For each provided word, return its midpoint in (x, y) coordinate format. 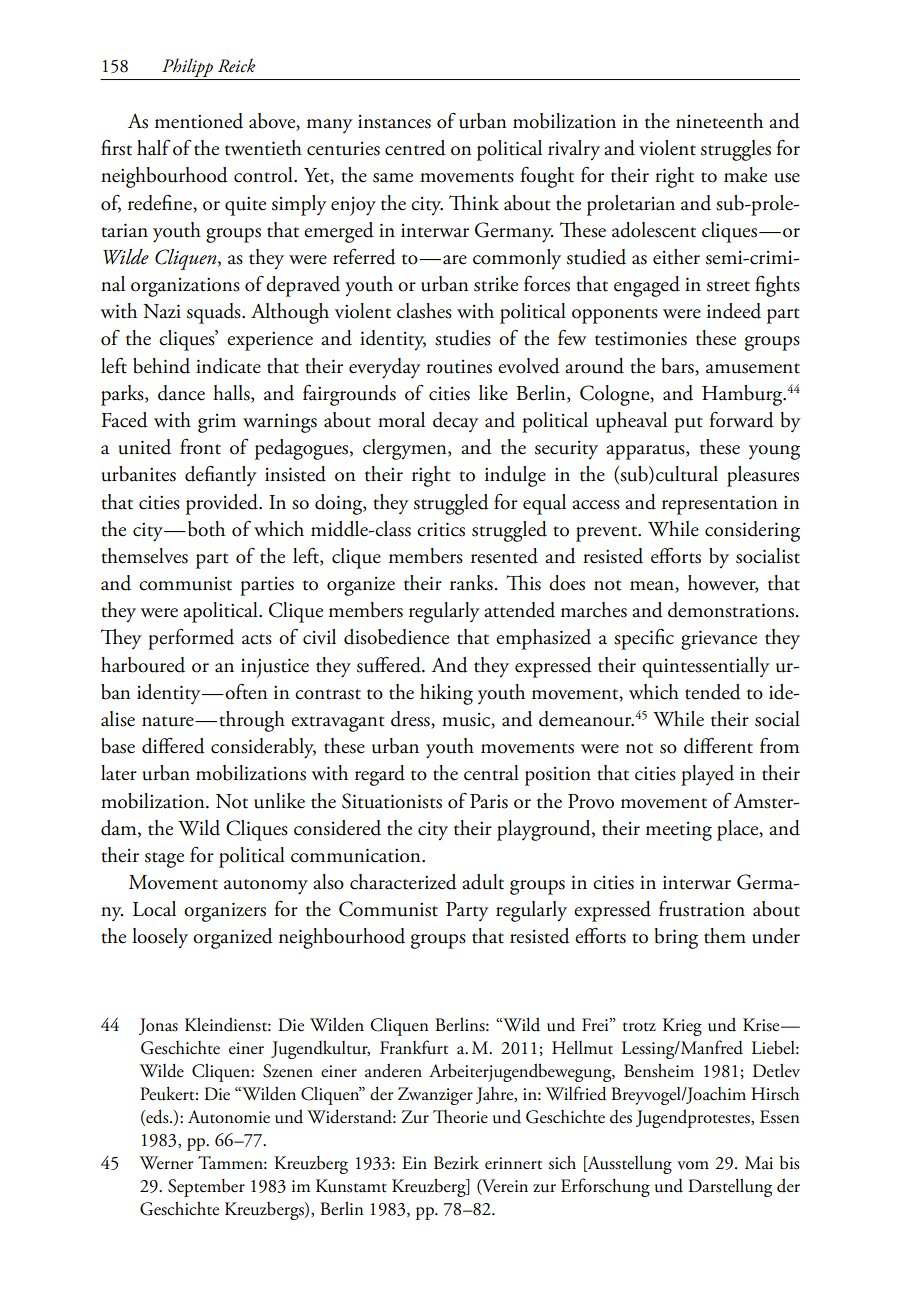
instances (394, 122)
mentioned (199, 121)
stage (164, 860)
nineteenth (719, 121)
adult (483, 882)
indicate (228, 366)
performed (191, 639)
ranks (471, 583)
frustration (702, 908)
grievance (719, 640)
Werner (166, 1163)
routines (459, 367)
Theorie (460, 1117)
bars (679, 366)
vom (693, 1165)
